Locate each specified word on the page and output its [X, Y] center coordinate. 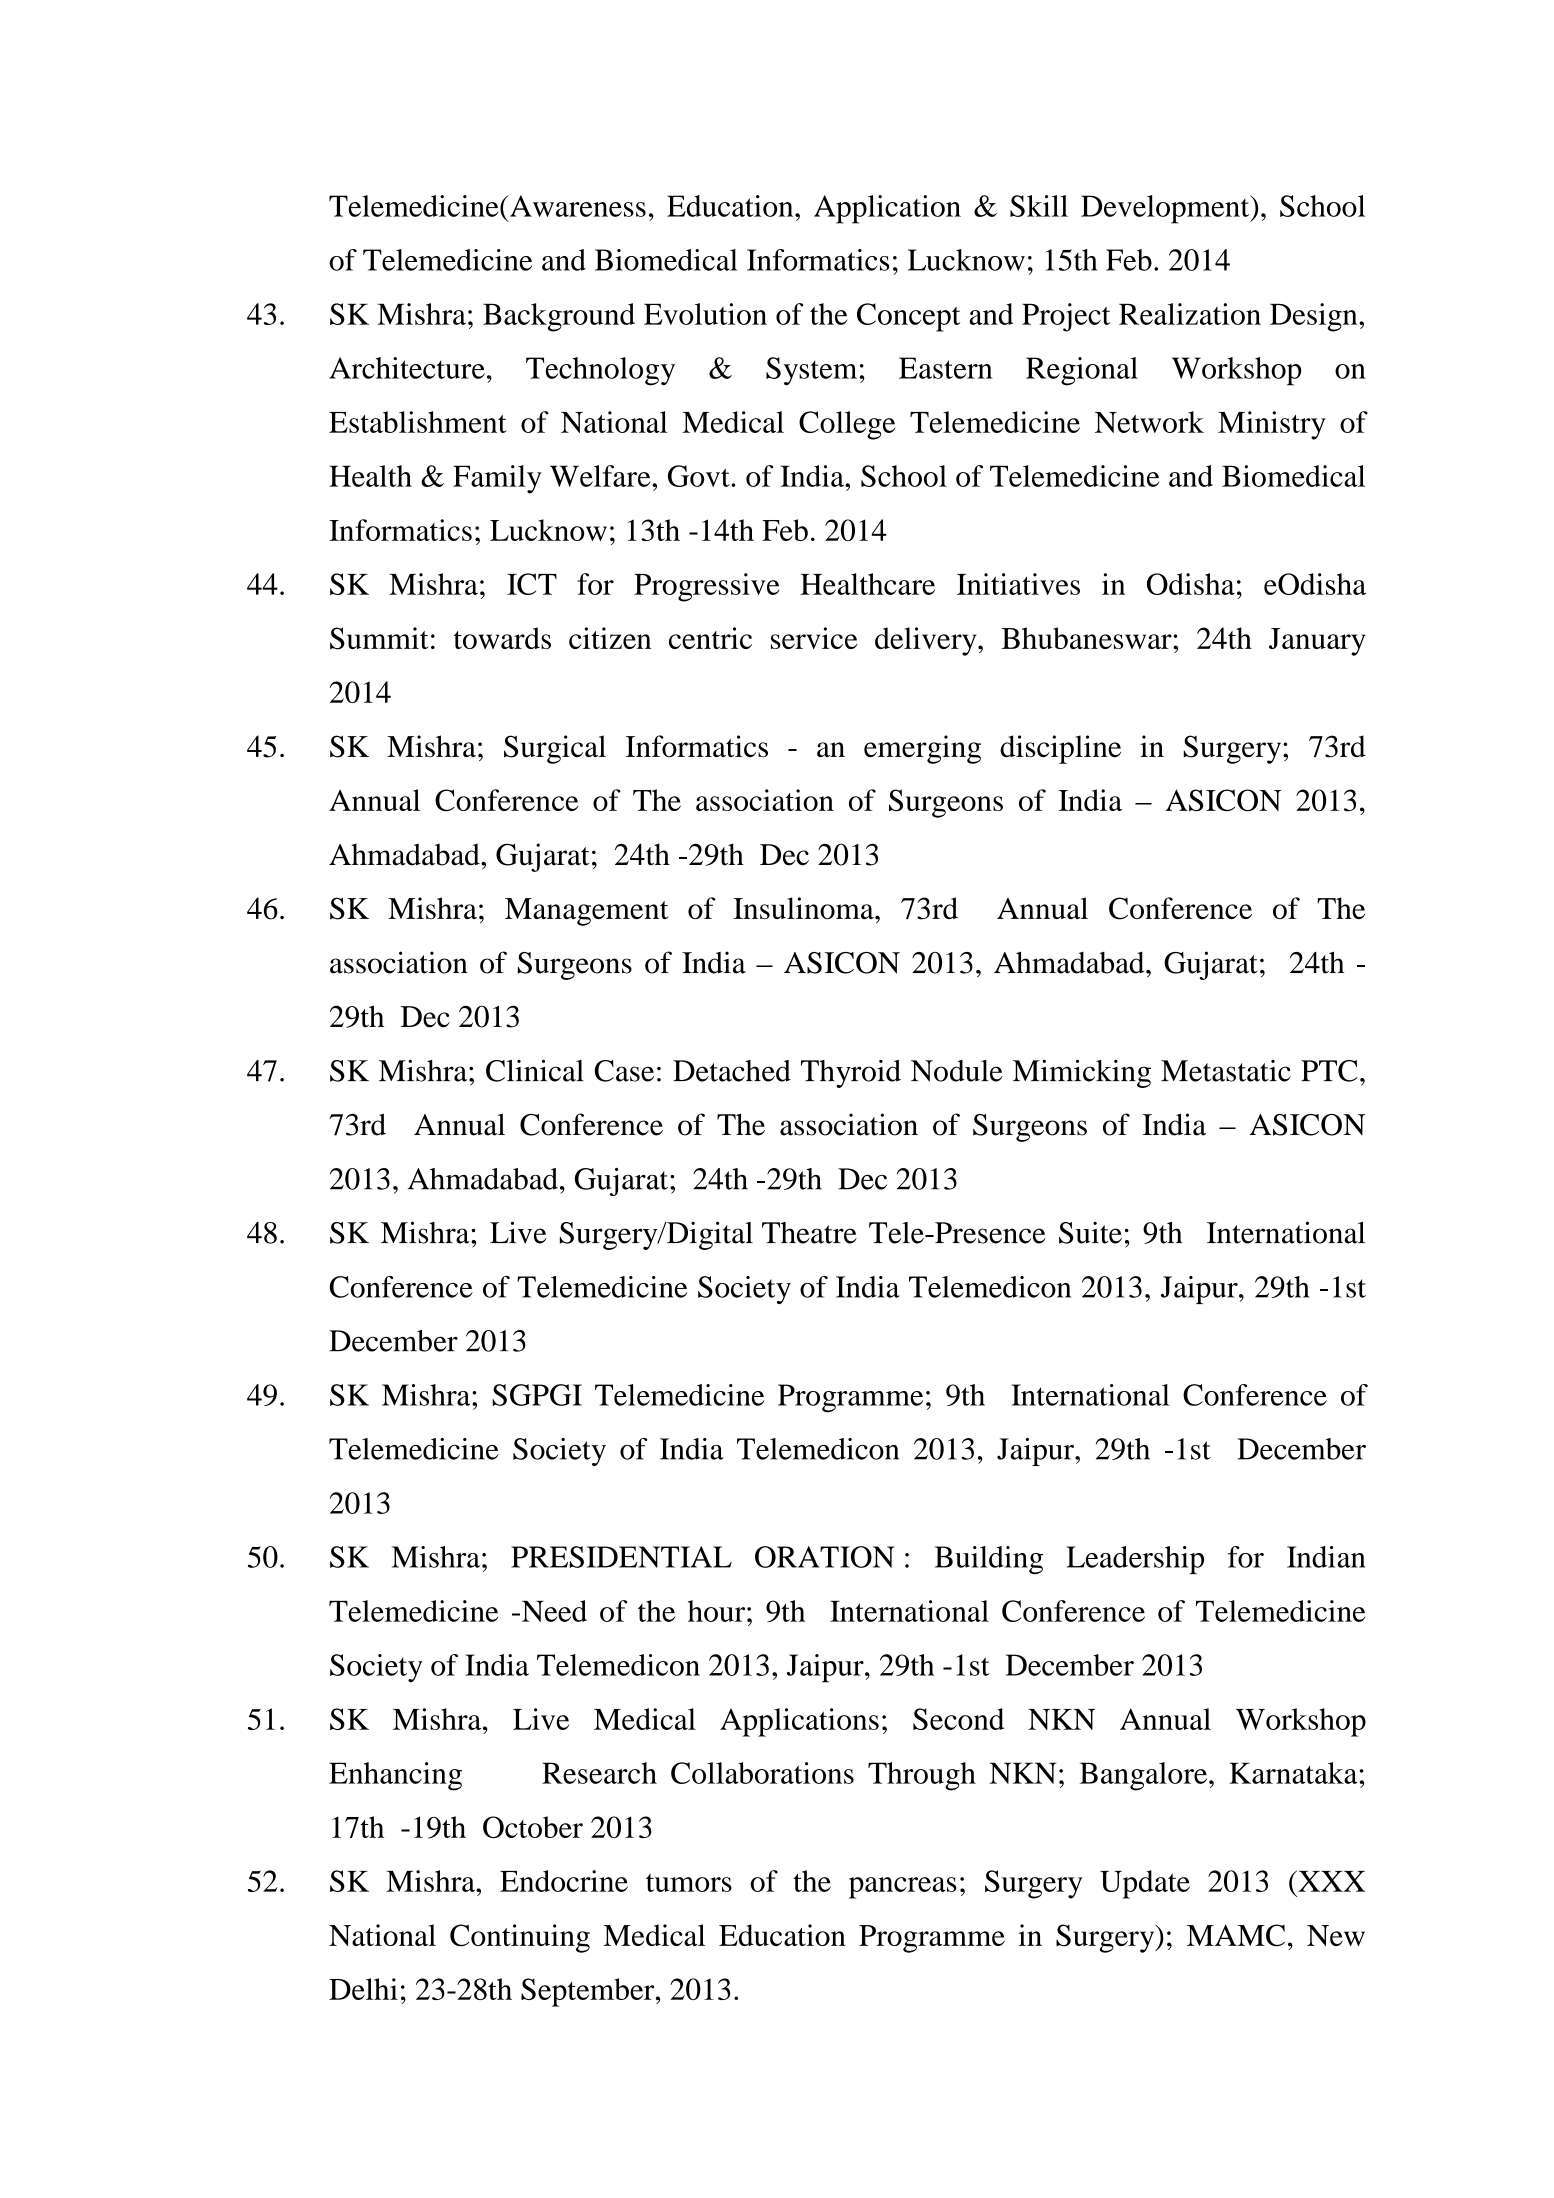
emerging [922, 749]
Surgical [555, 749]
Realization [1190, 314]
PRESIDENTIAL [621, 1557]
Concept [908, 317]
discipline [1060, 749]
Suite [1090, 1232]
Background [559, 317]
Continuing [520, 1938]
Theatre [809, 1233]
